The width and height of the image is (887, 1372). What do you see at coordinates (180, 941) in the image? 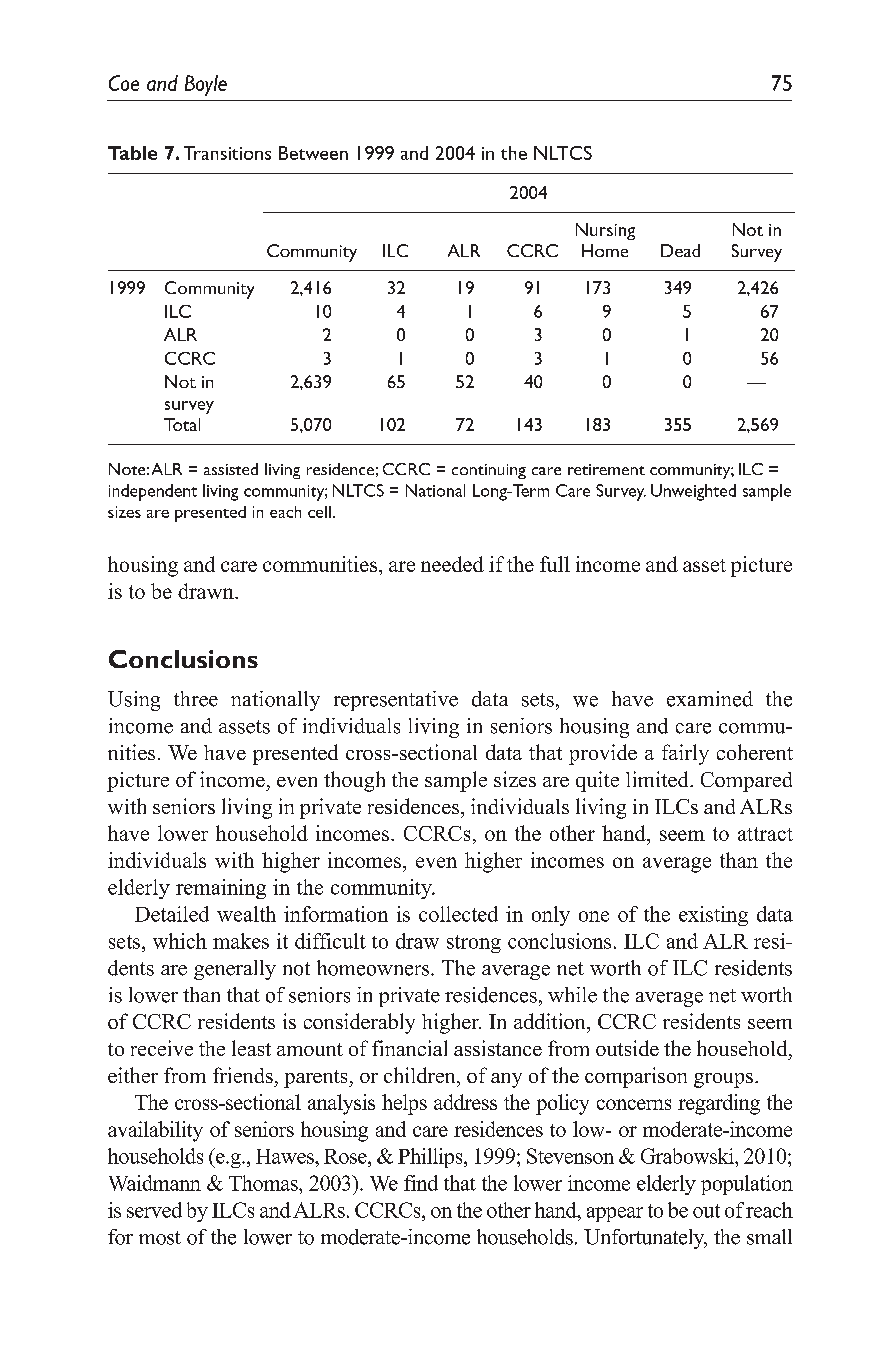
I see `which` at bounding box center [180, 941].
